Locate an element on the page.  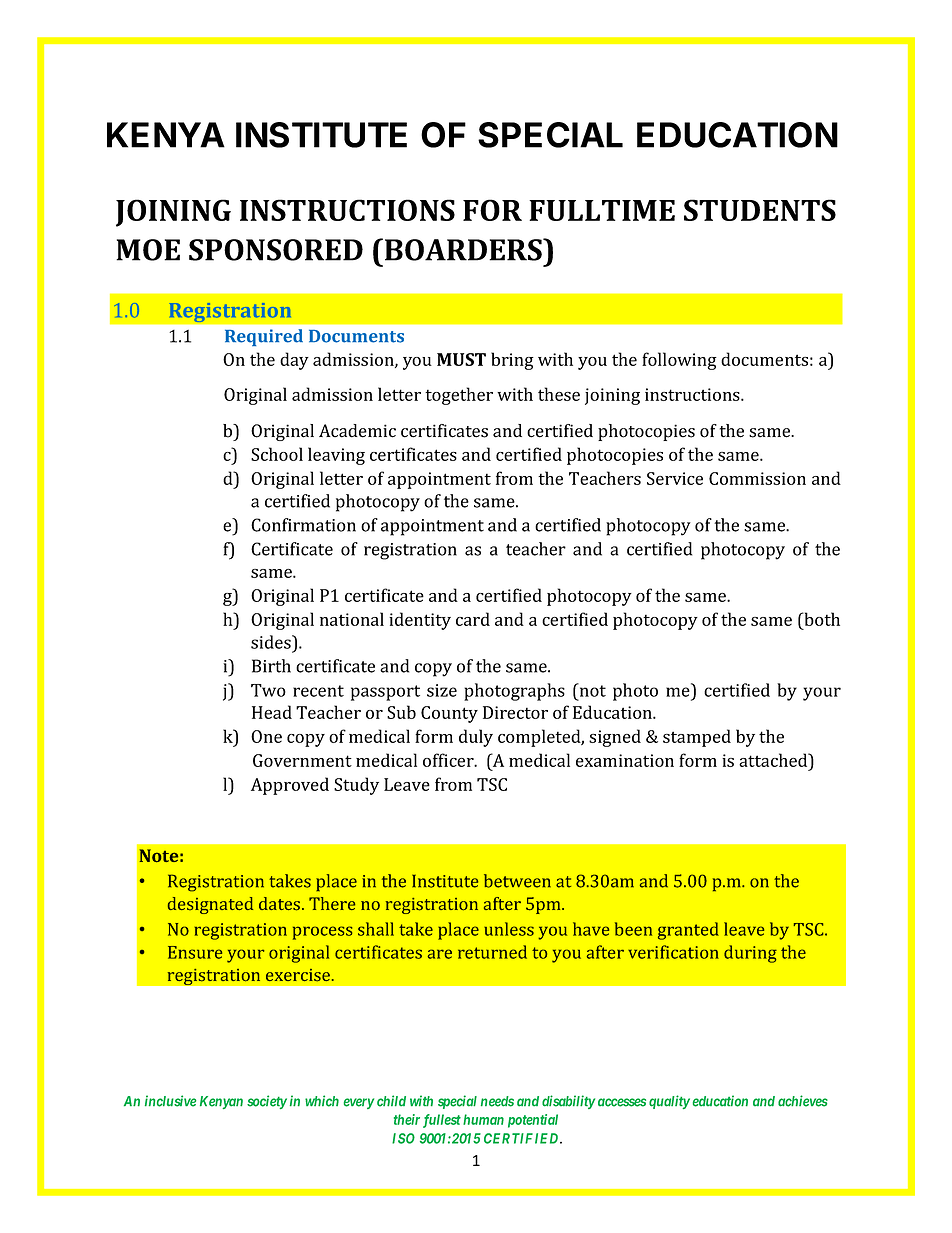
Birth is located at coordinates (271, 666).
